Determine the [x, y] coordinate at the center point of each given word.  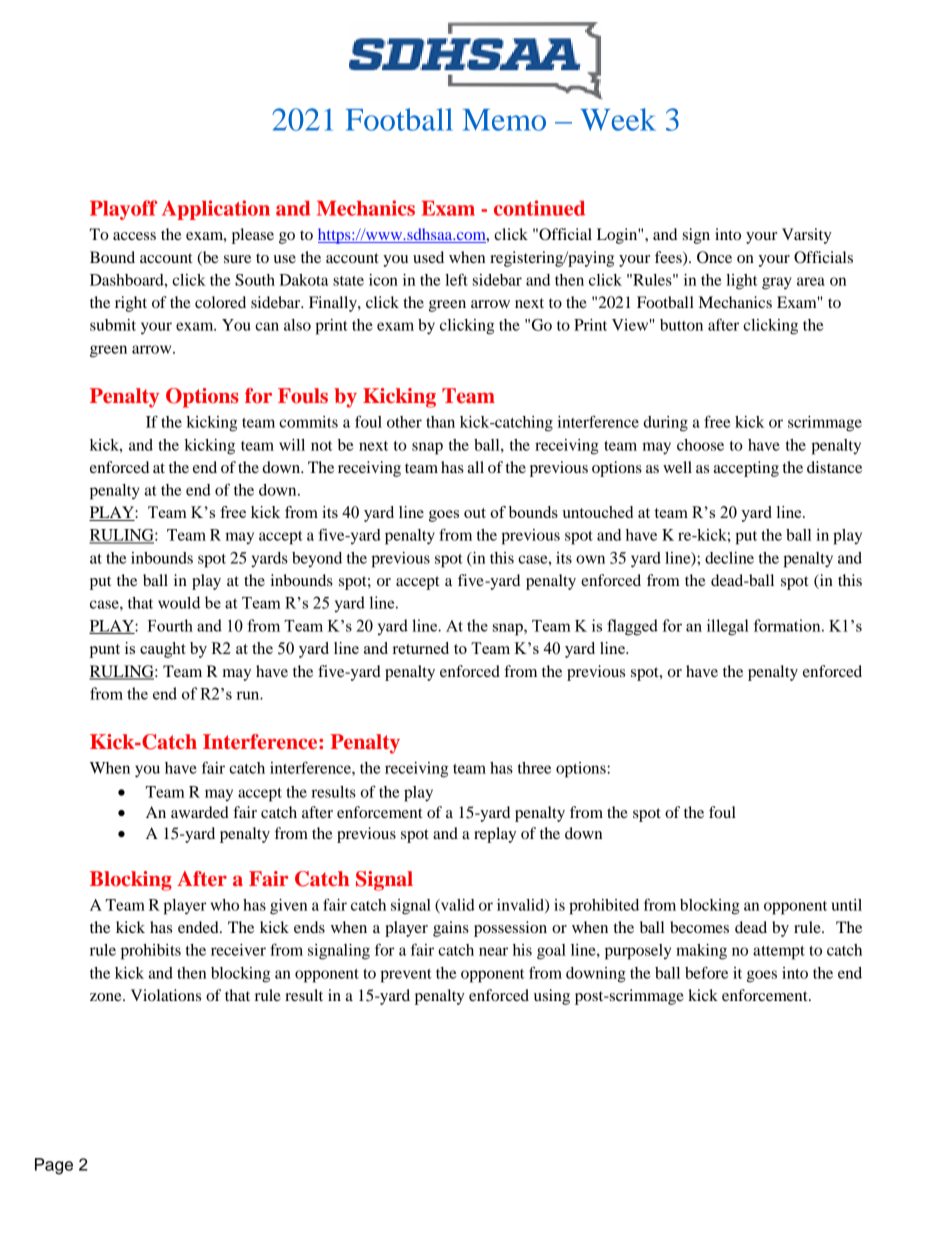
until [847, 905]
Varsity [807, 236]
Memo [504, 120]
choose [700, 445]
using [552, 997]
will [292, 445]
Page [54, 1166]
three [534, 768]
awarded [200, 812]
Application [216, 210]
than [440, 422]
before [706, 972]
